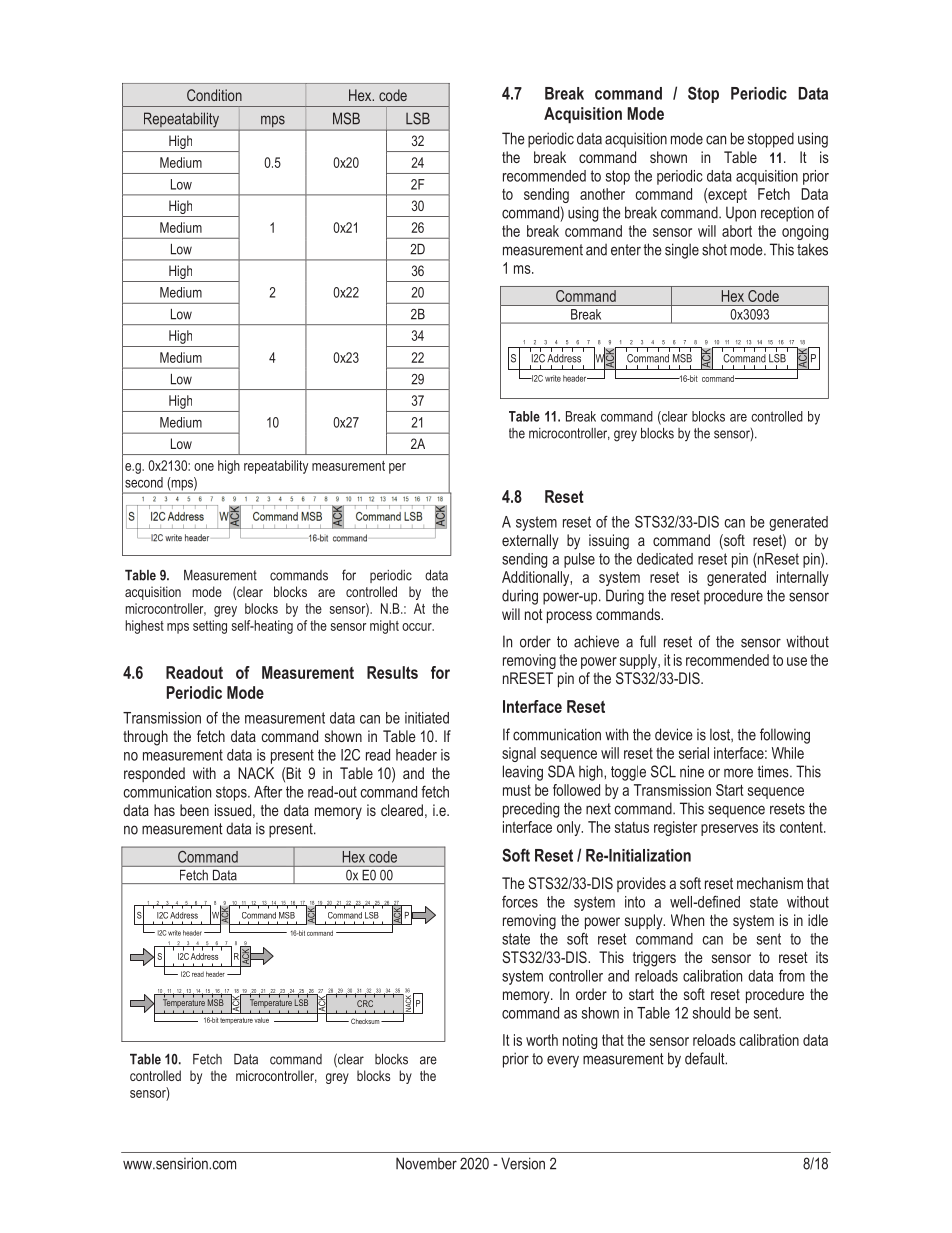 Image resolution: width=952 pixels, height=1233 pixels. Describe the element at coordinates (174, 933) in the screenshot. I see `write` at that location.
